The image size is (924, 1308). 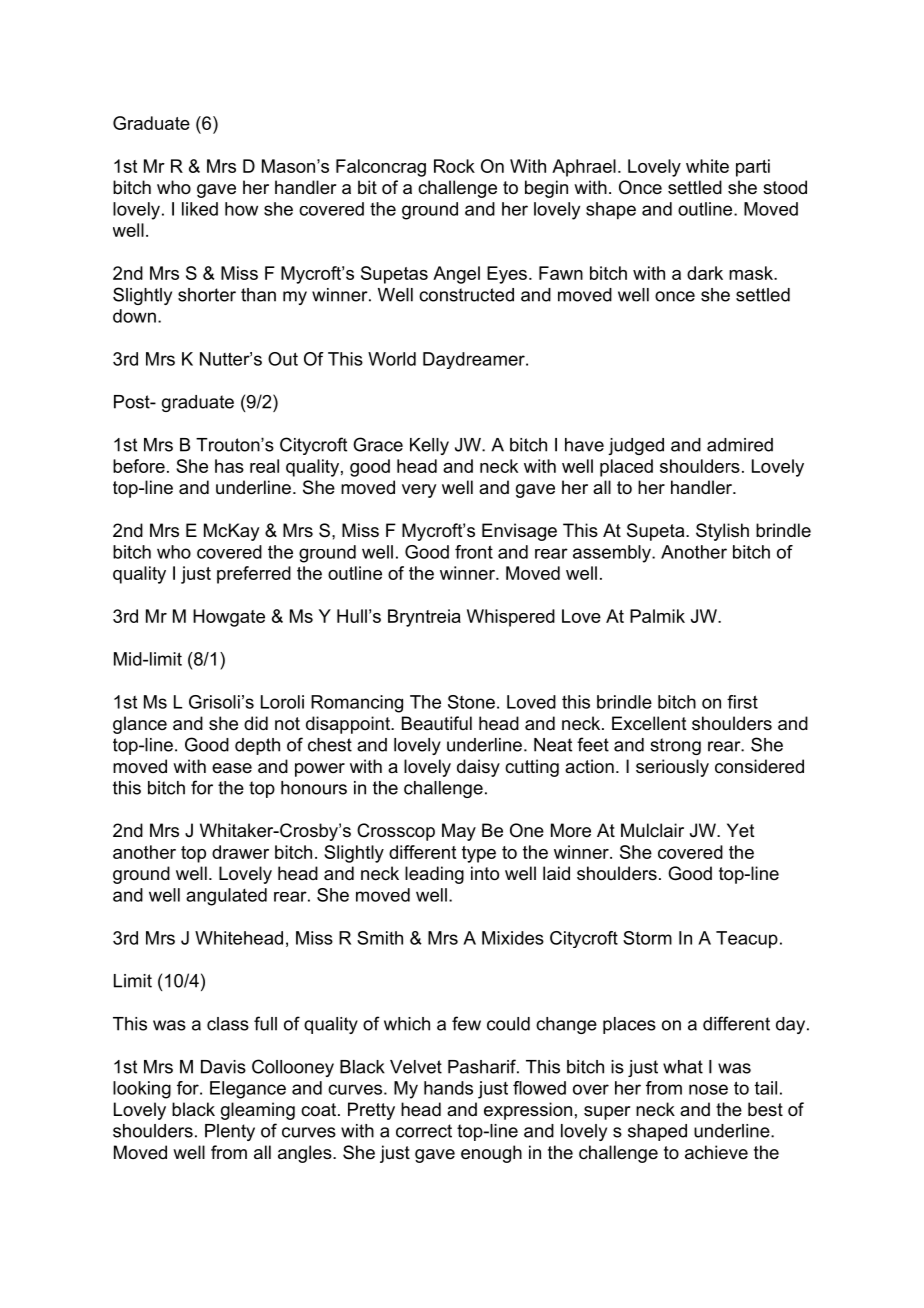 What do you see at coordinates (200, 209) in the page?
I see `liked` at bounding box center [200, 209].
